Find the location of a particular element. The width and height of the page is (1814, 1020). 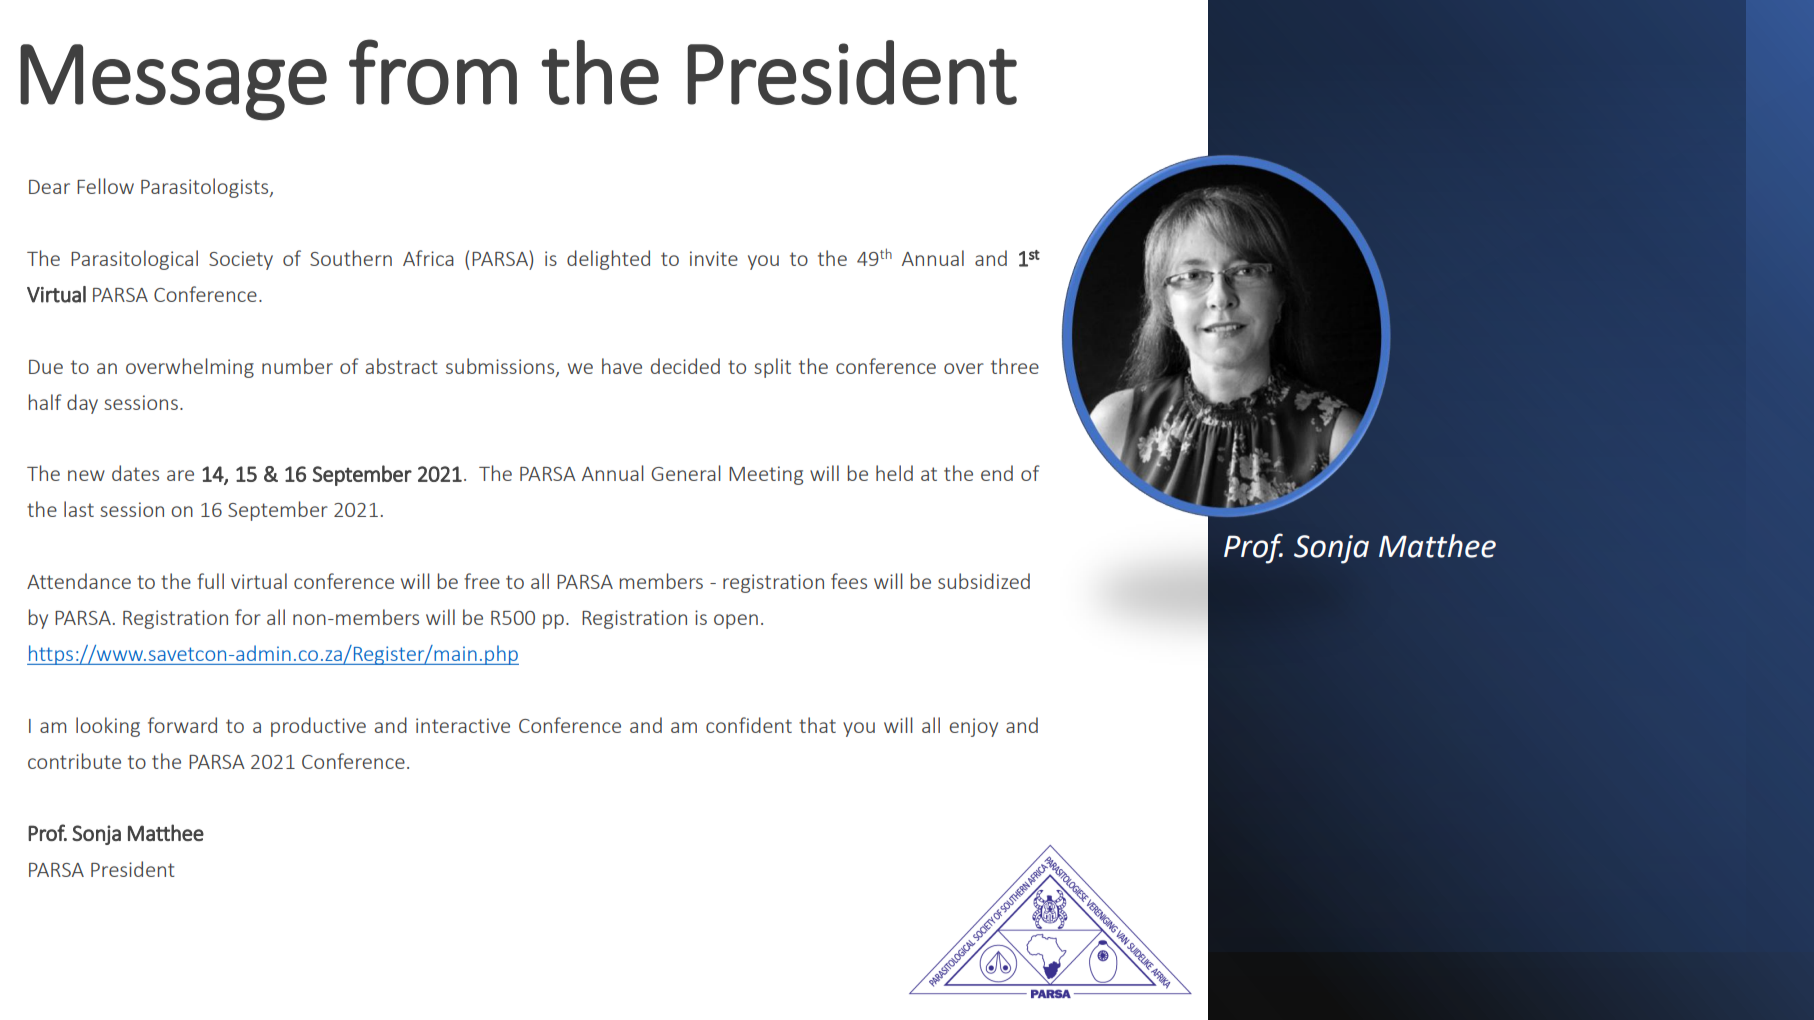

enjoy is located at coordinates (974, 727).
